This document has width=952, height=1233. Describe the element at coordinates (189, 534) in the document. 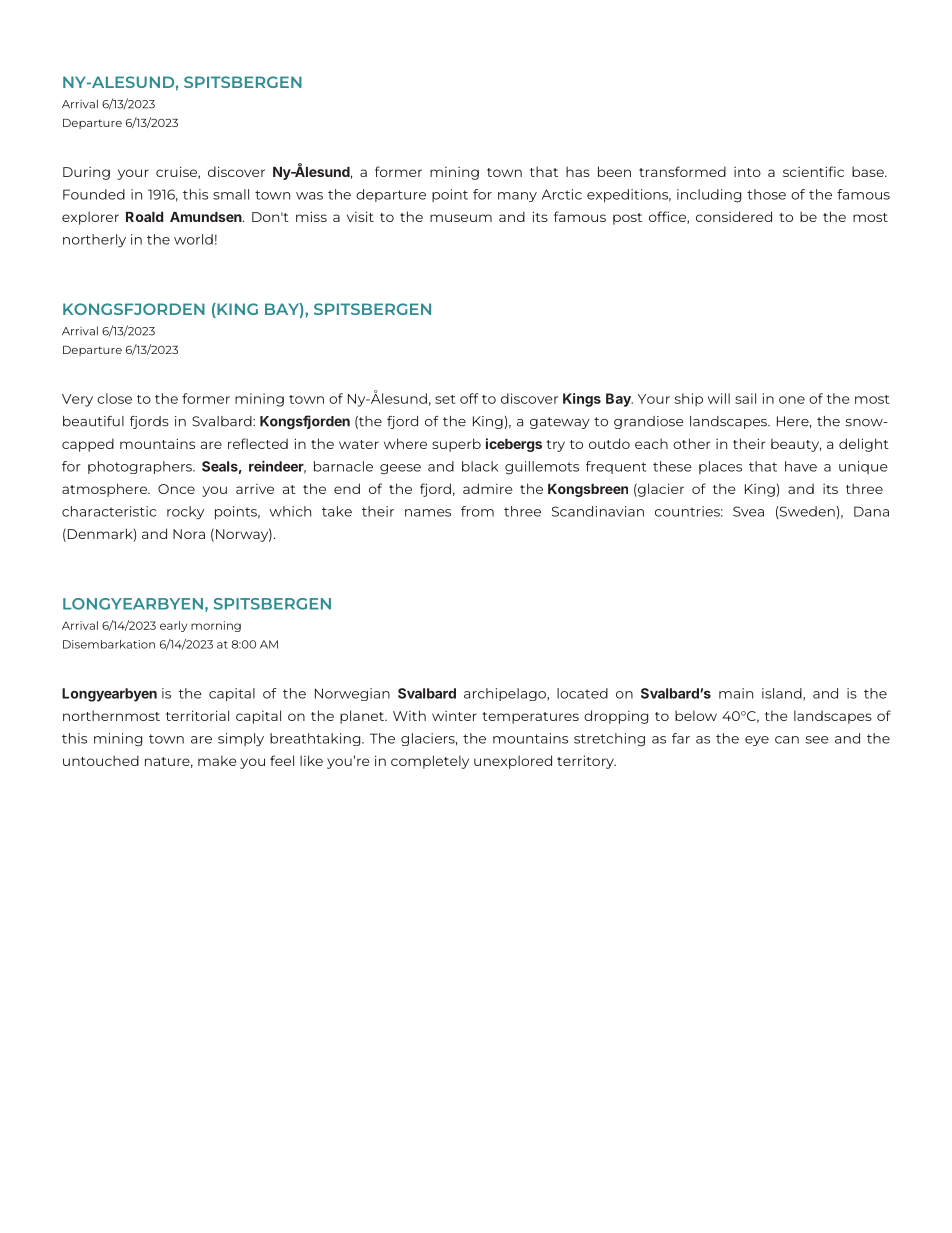

I see `Nora` at that location.
